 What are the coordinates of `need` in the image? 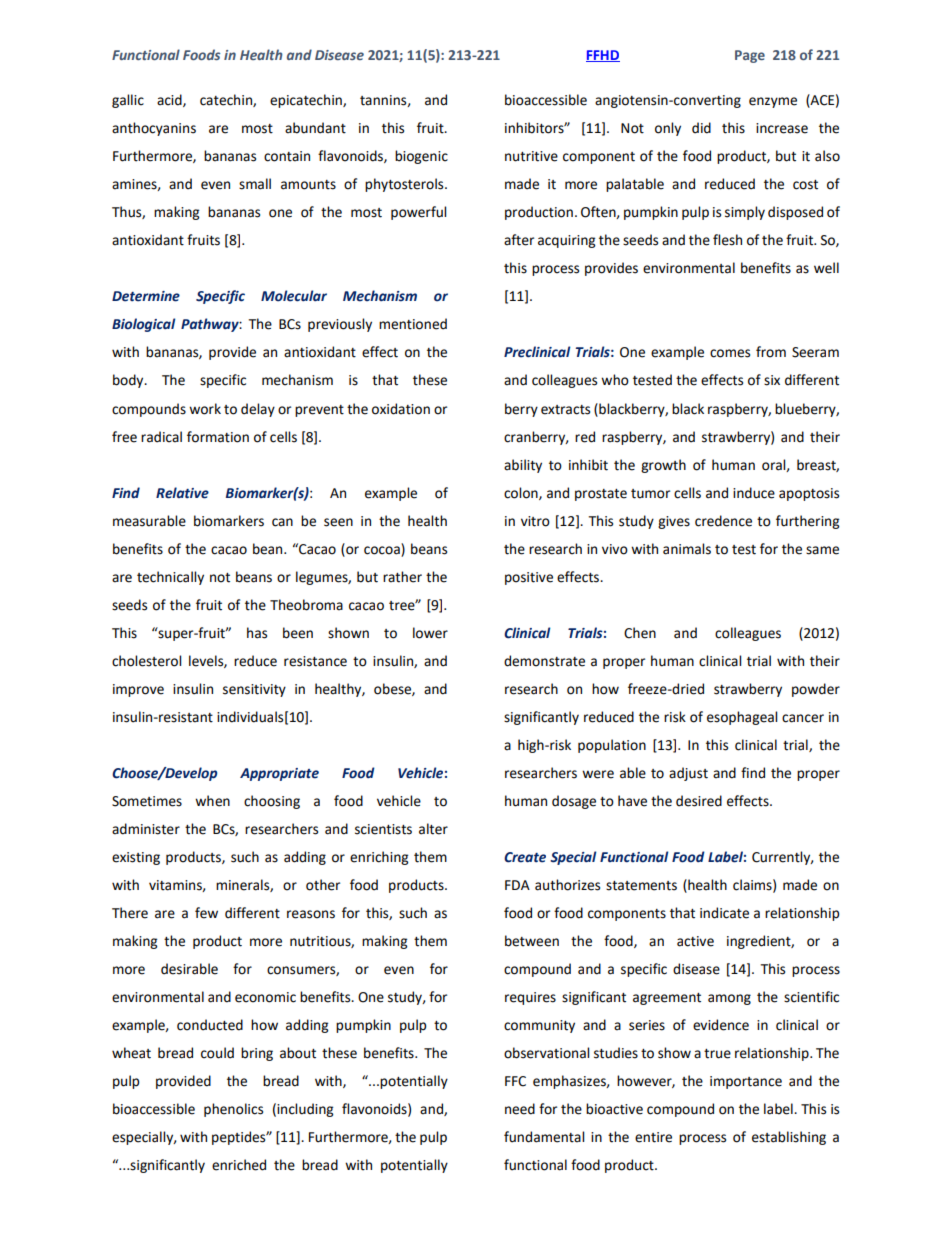 It's located at (520, 1109).
